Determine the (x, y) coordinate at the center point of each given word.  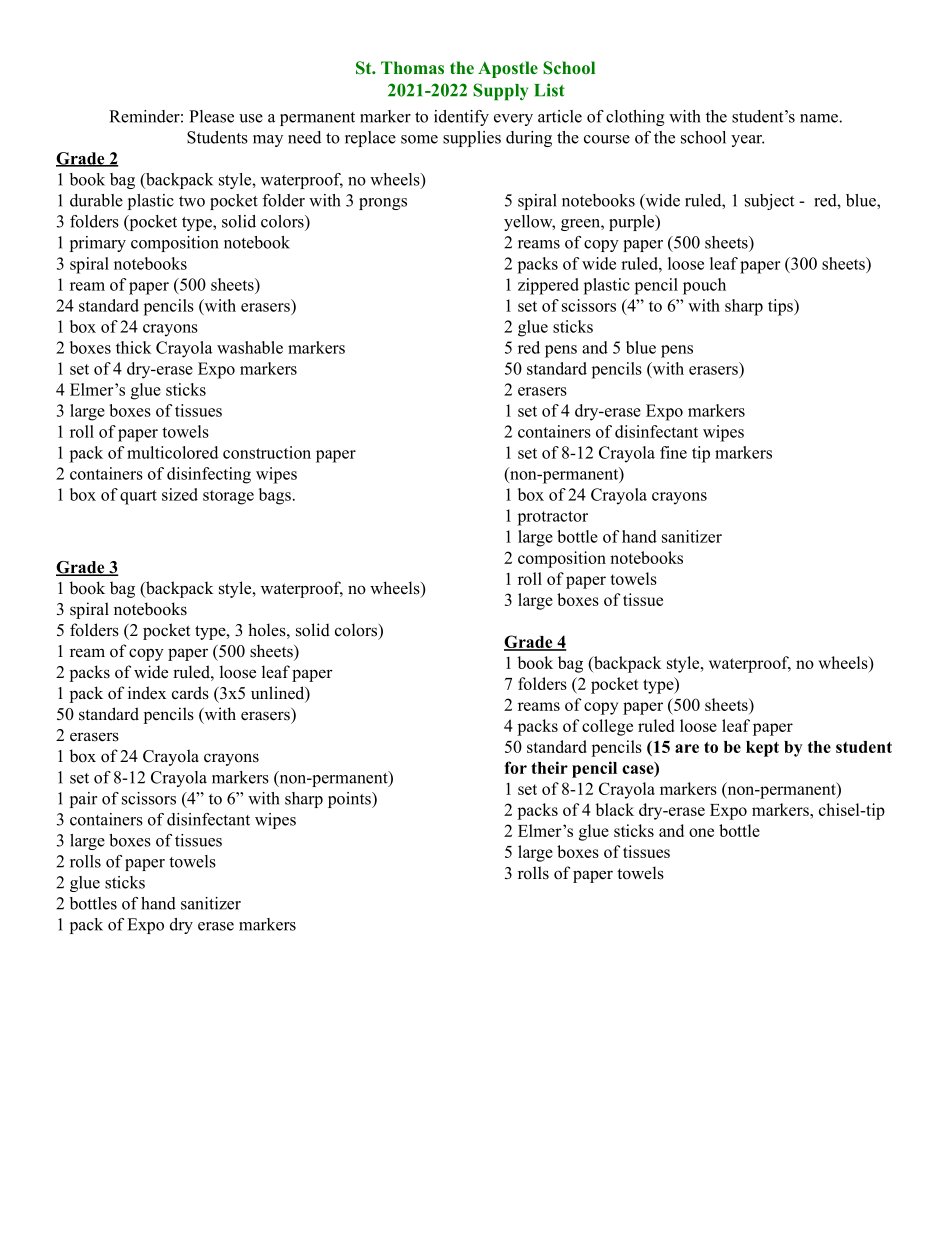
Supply (500, 92)
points (350, 800)
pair (83, 800)
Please (211, 116)
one (701, 832)
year (747, 141)
